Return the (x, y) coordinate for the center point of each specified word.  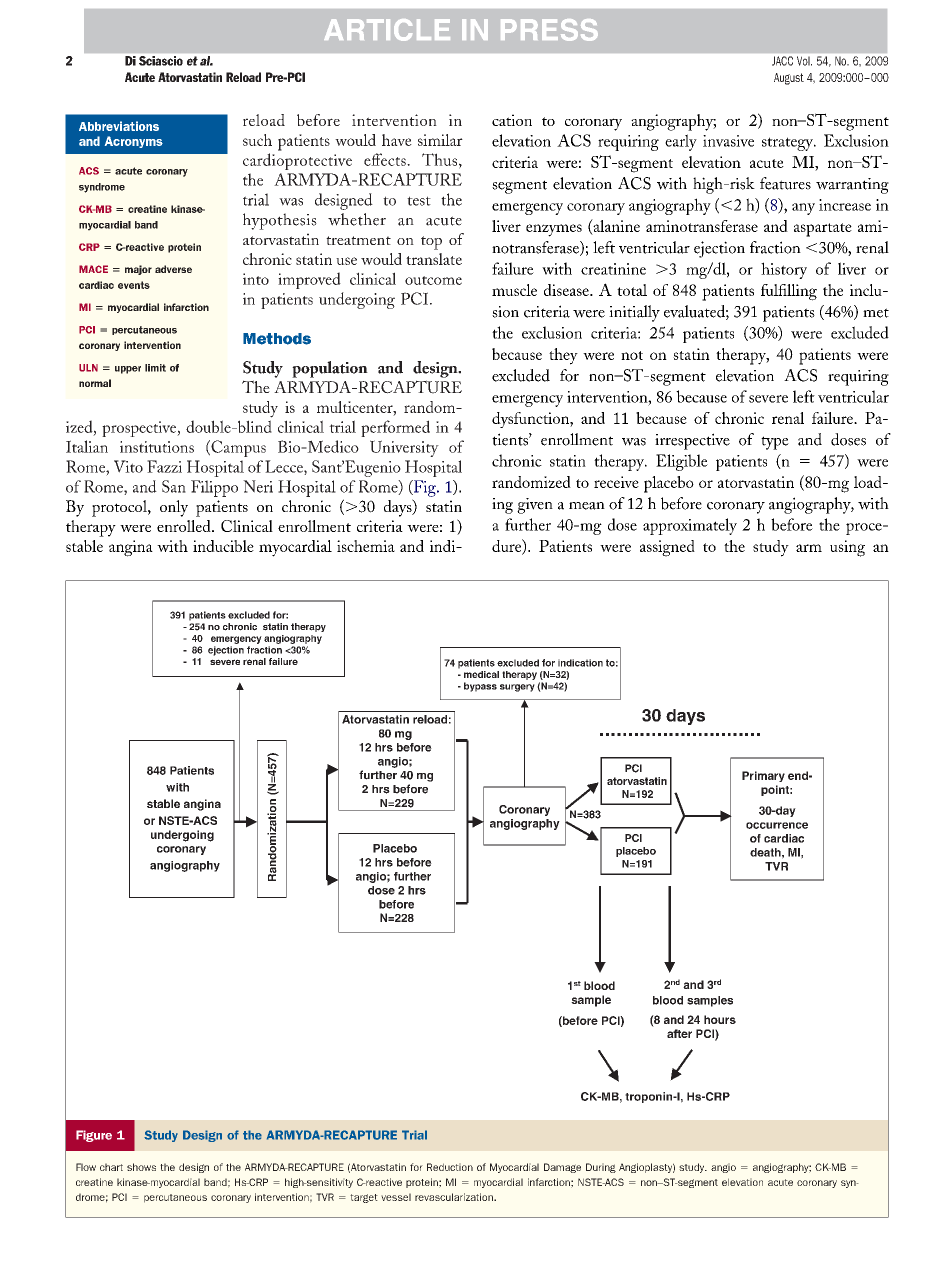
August (789, 79)
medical (481, 674)
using (847, 548)
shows (141, 1167)
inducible (223, 546)
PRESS (549, 30)
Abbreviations (119, 126)
